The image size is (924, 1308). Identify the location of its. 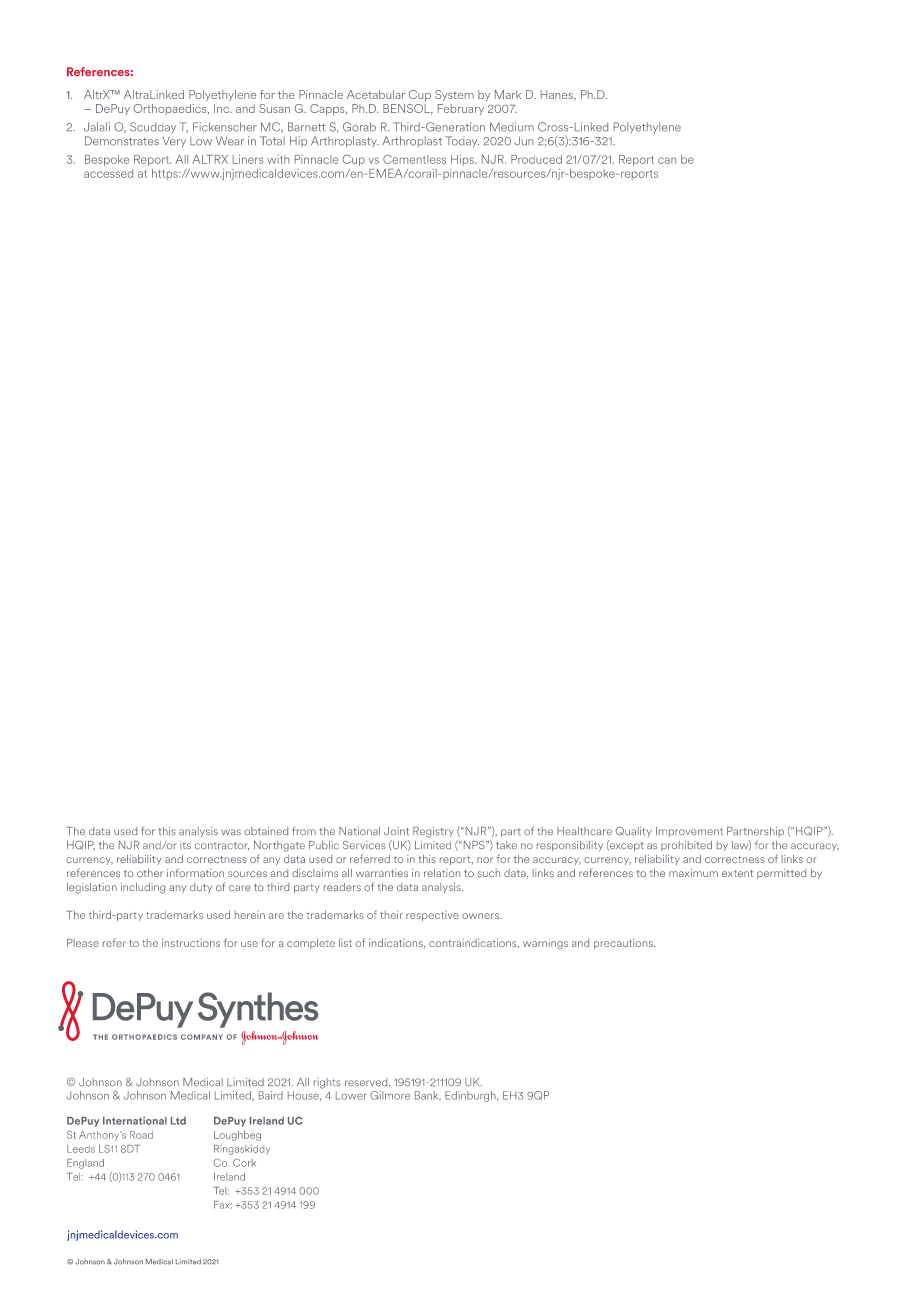
(185, 845).
